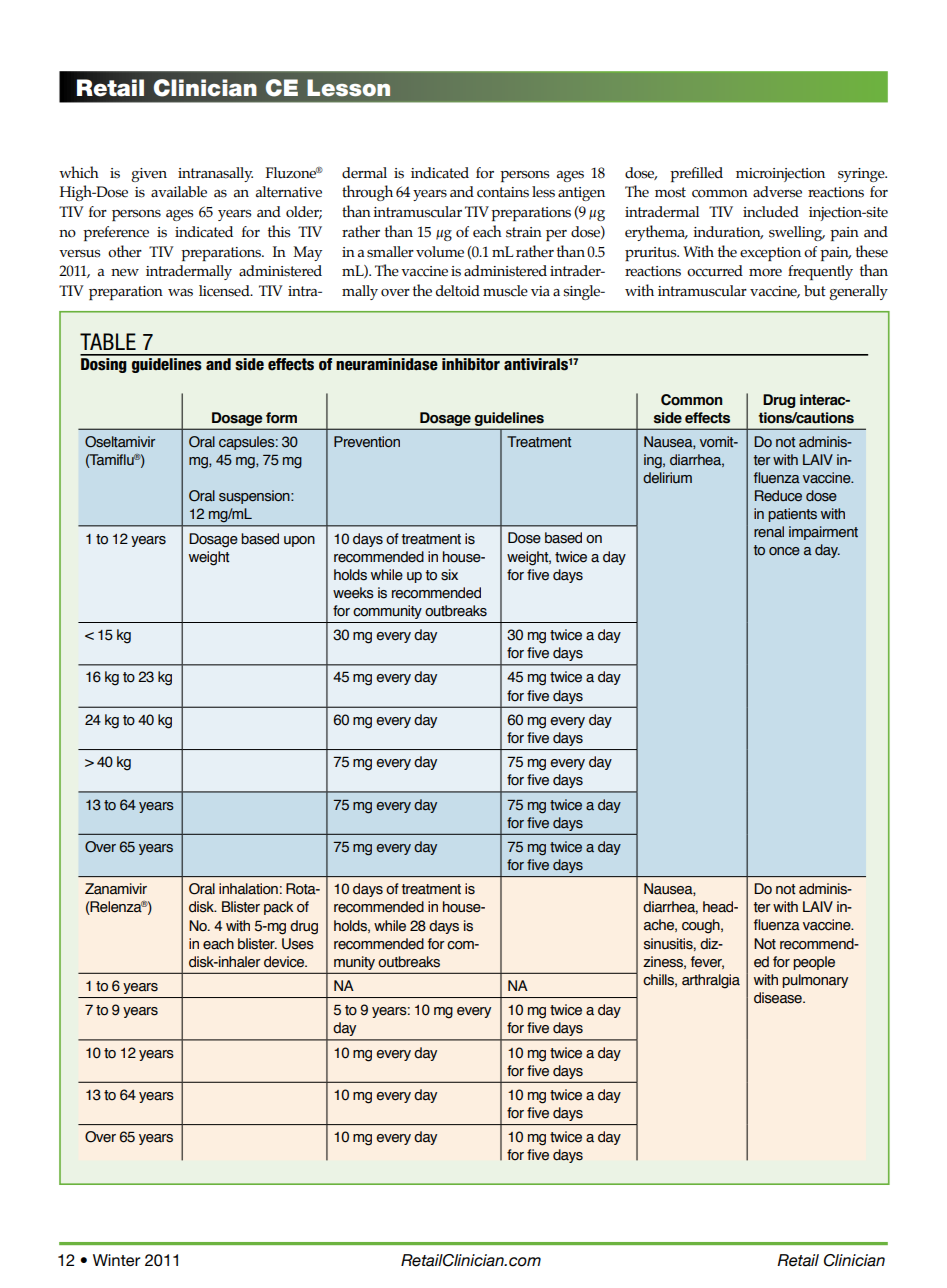 The height and width of the screenshot is (1288, 947). What do you see at coordinates (353, 593) in the screenshot?
I see `weeks` at bounding box center [353, 593].
